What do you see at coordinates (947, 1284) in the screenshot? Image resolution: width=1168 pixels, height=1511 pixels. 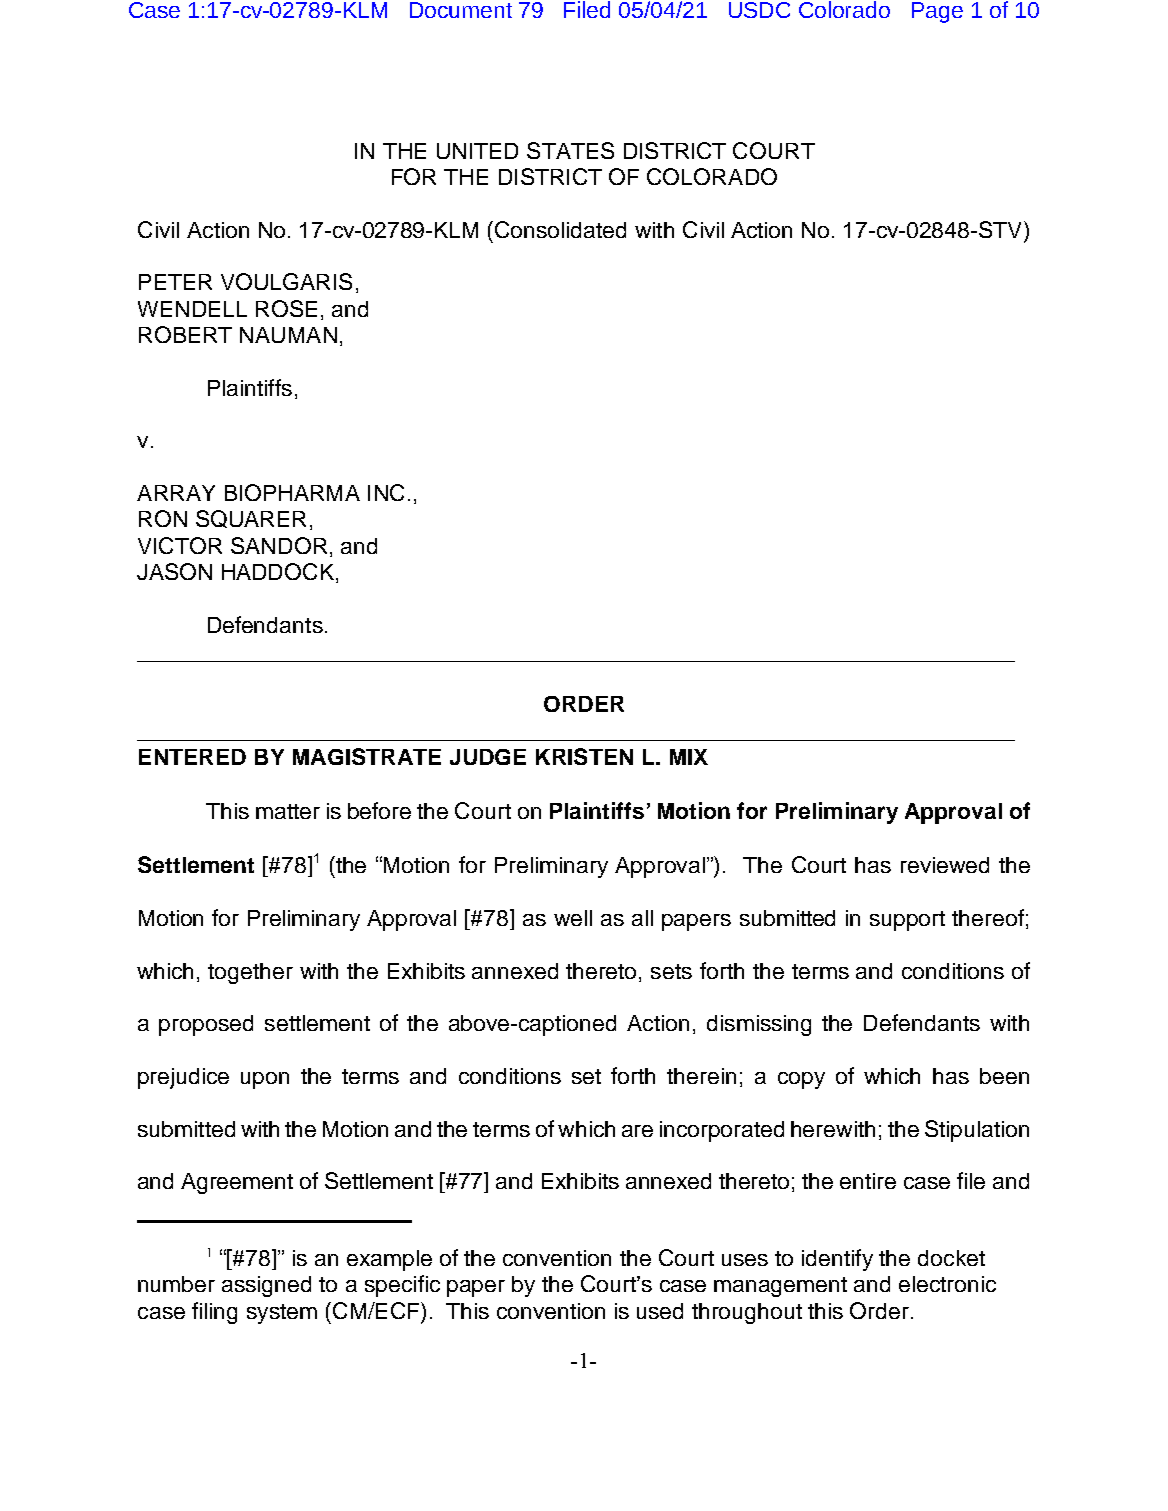 I see `electronic` at bounding box center [947, 1284].
